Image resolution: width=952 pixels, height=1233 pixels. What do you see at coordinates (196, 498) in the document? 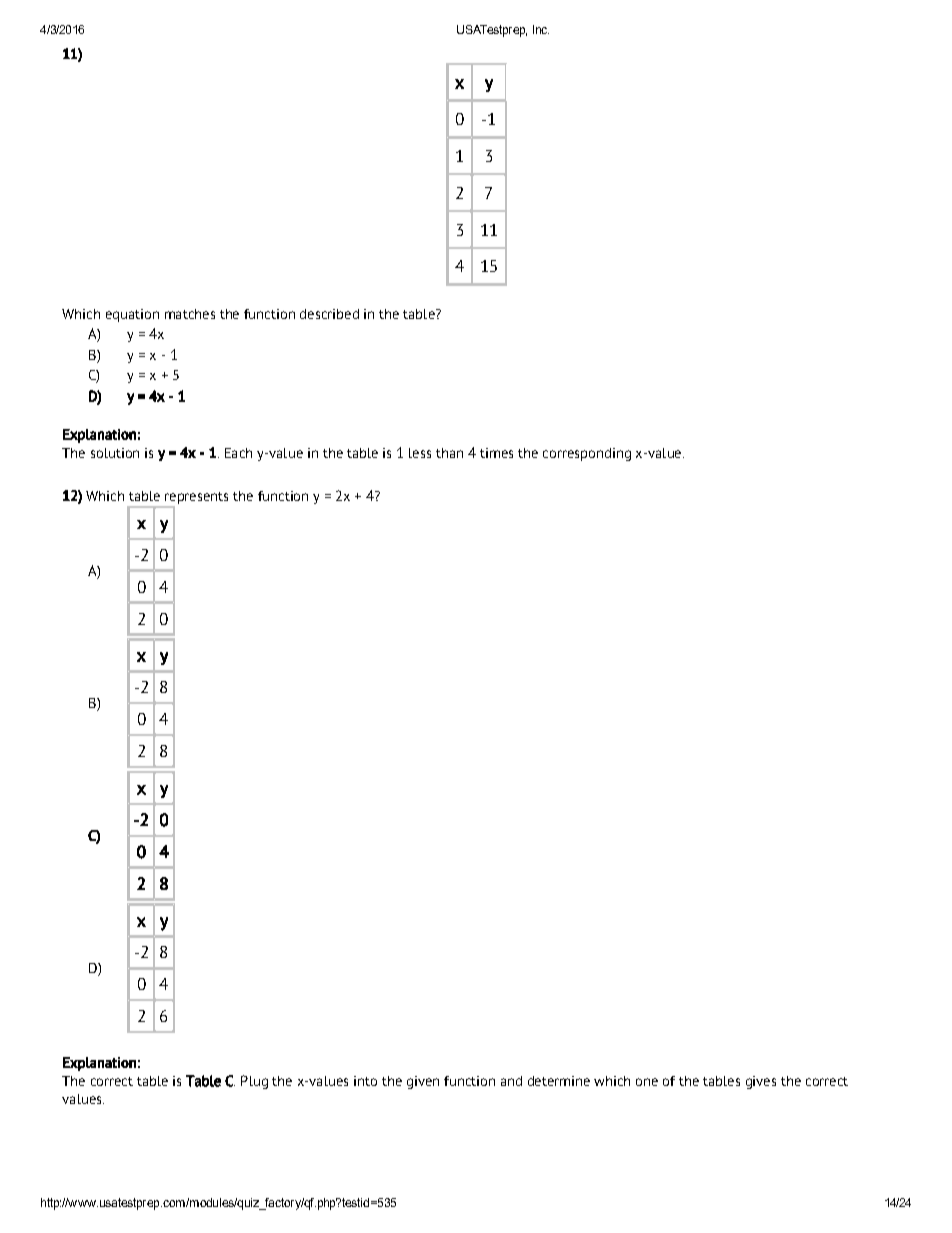
I see `represents` at bounding box center [196, 498].
